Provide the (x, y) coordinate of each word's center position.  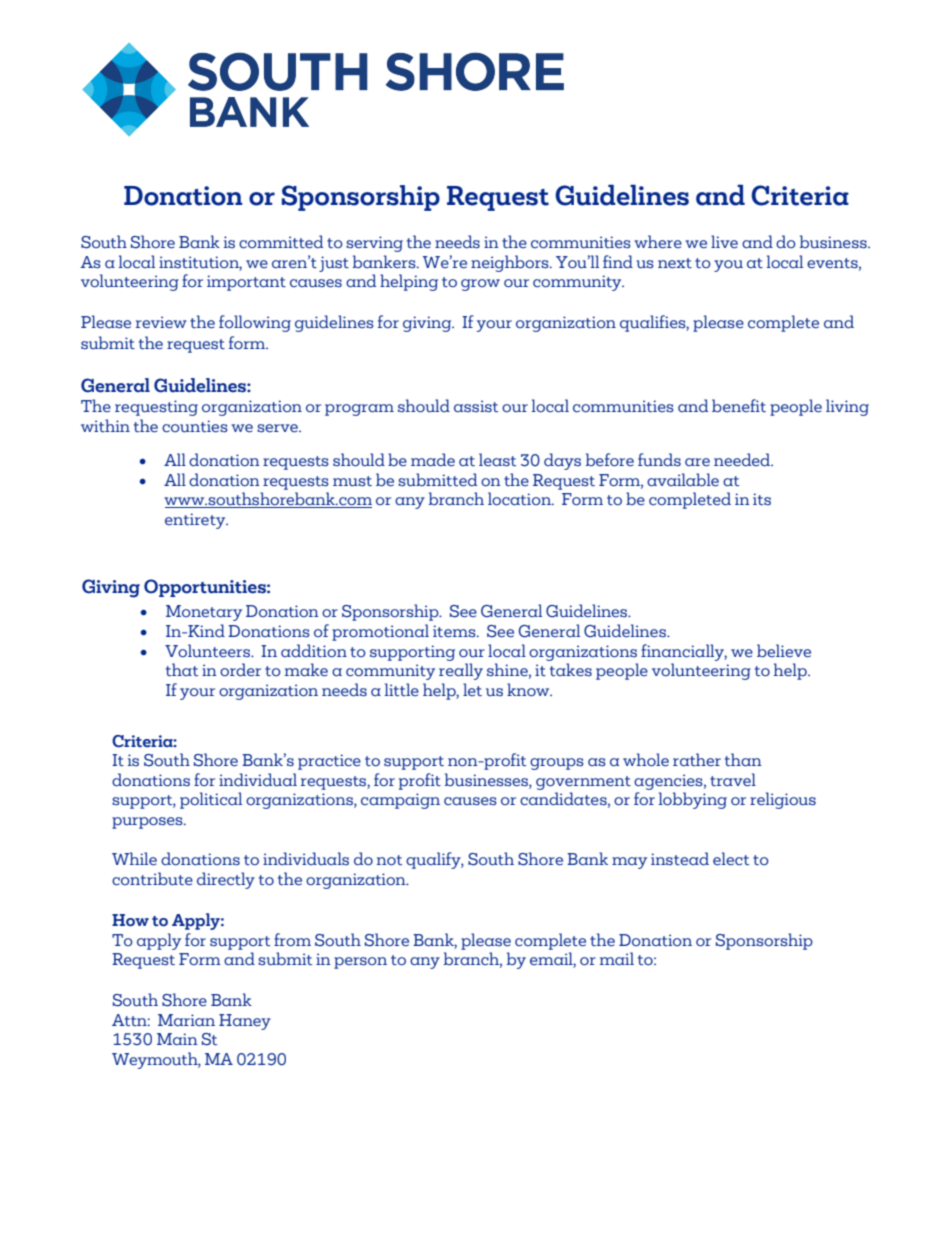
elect (731, 859)
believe (784, 651)
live (724, 242)
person (360, 963)
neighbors (511, 263)
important (246, 283)
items (455, 631)
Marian (186, 1020)
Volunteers (209, 651)
